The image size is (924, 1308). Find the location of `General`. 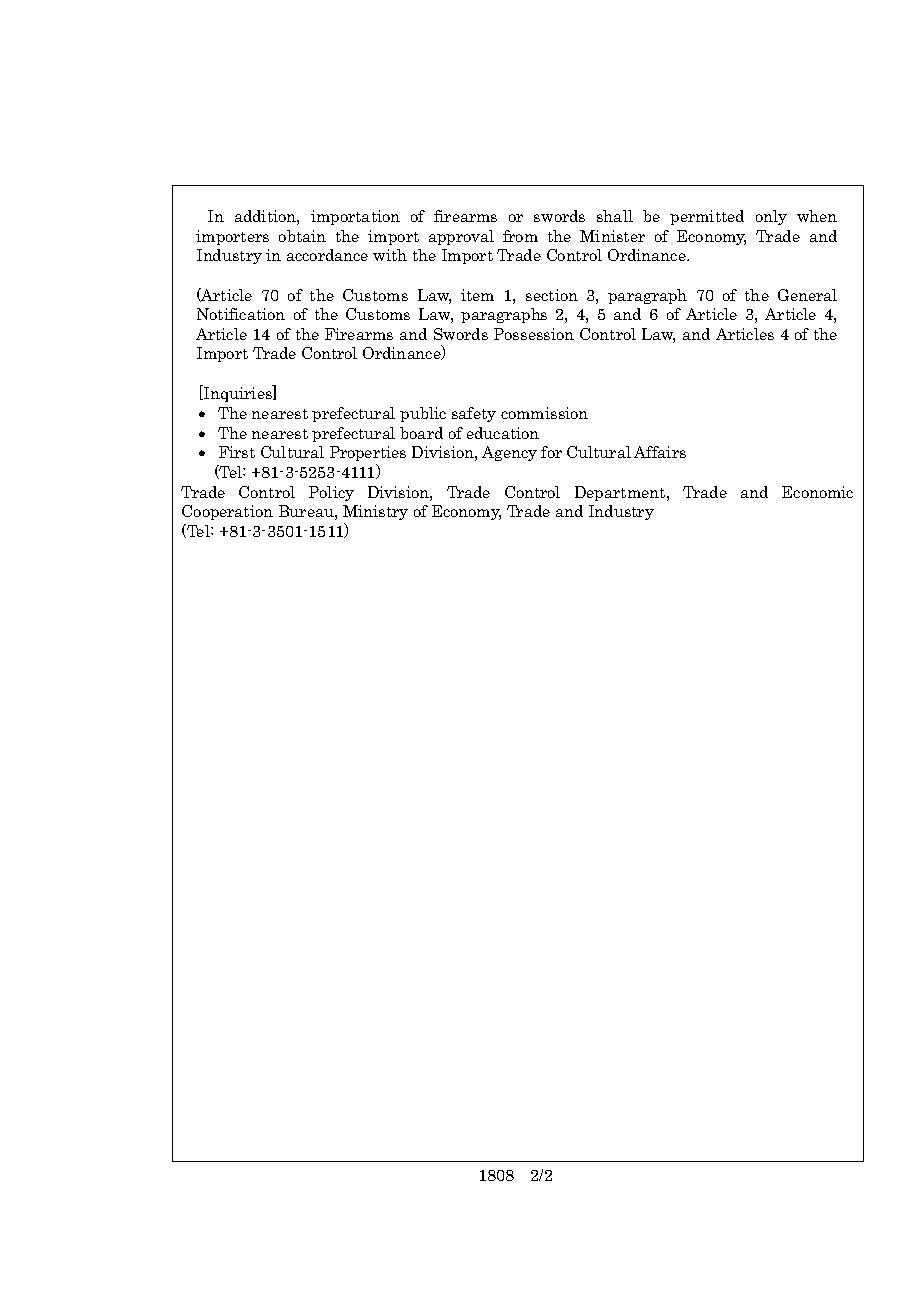

General is located at coordinates (807, 295).
